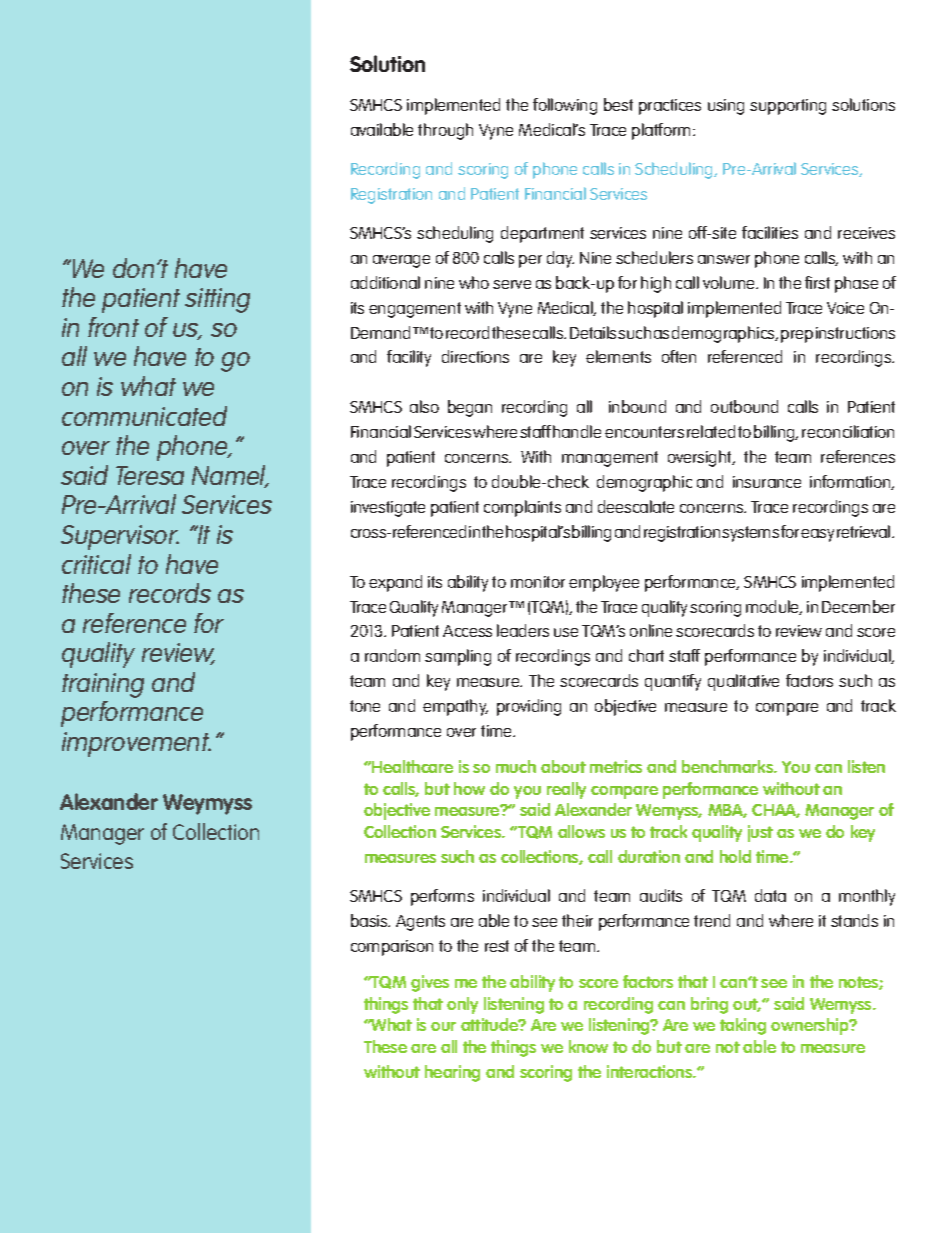  I want to click on investigate, so click(388, 509).
